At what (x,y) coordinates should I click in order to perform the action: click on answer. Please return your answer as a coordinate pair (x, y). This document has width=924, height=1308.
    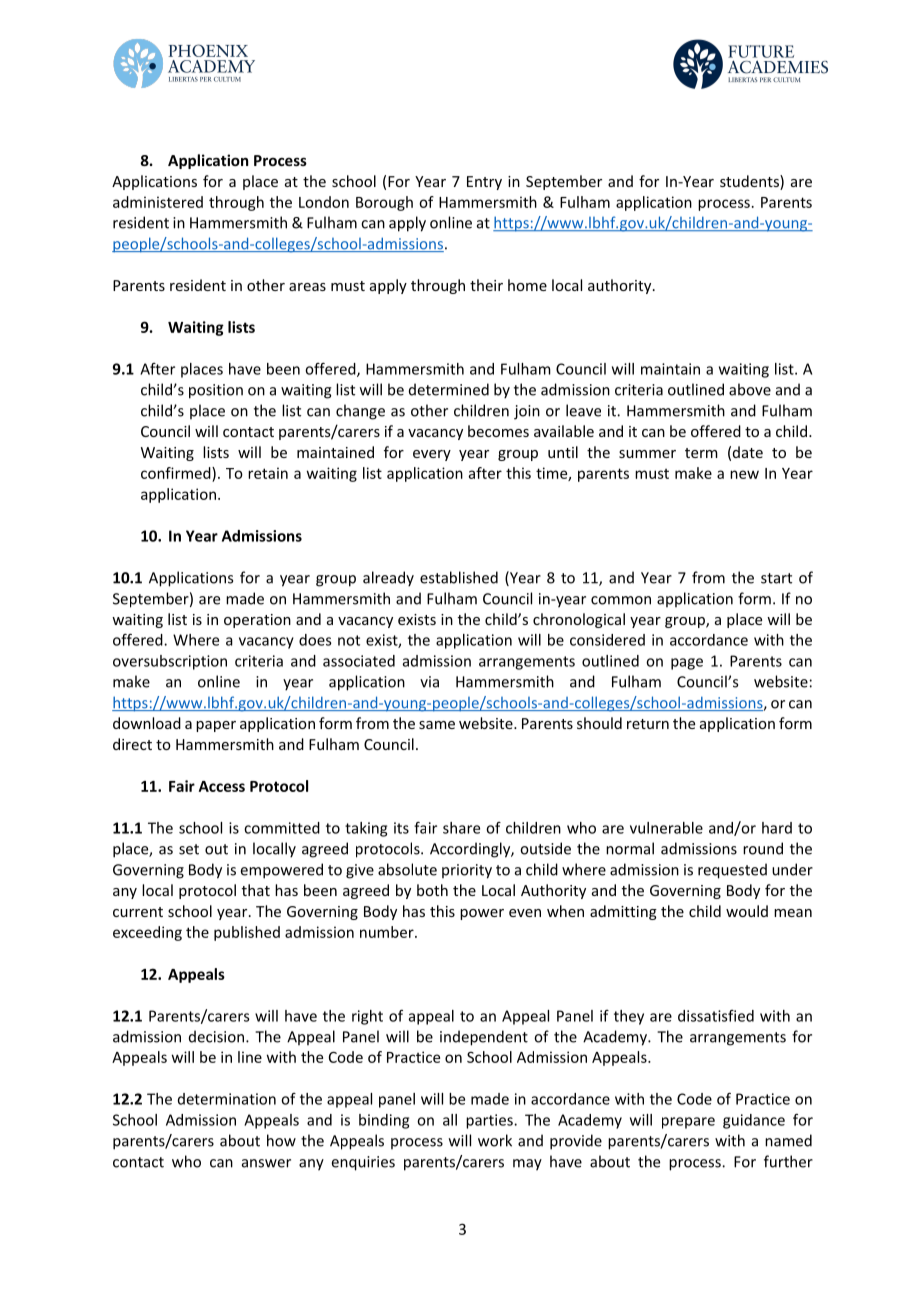
    Looking at the image, I should click on (266, 1163).
